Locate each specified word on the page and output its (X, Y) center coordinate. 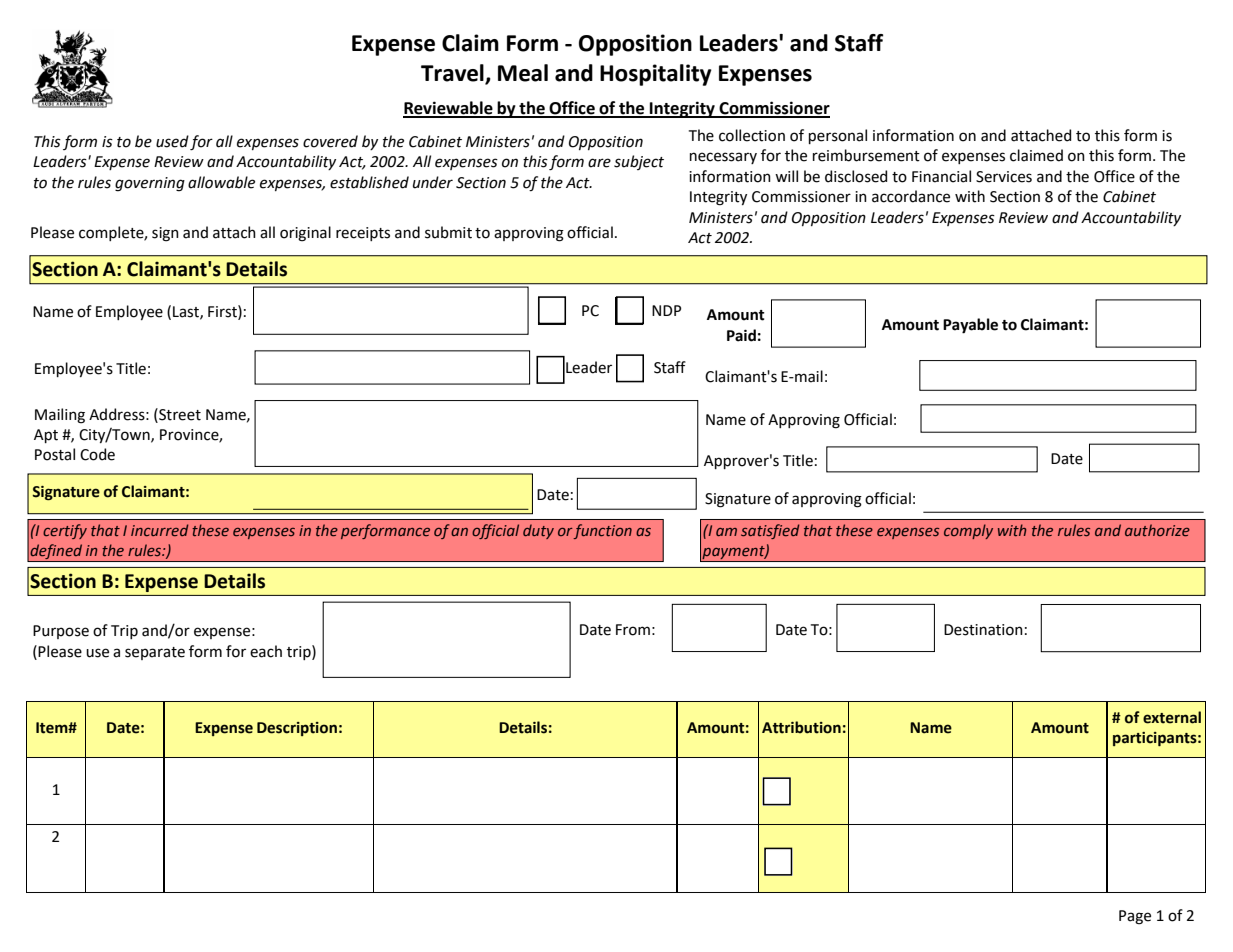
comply (968, 531)
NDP (666, 310)
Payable (970, 326)
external (1172, 717)
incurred (159, 530)
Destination (983, 630)
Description (297, 729)
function (602, 531)
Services (1004, 177)
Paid (741, 335)
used (172, 141)
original (305, 234)
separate (155, 653)
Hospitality (656, 75)
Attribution (801, 727)
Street (179, 414)
